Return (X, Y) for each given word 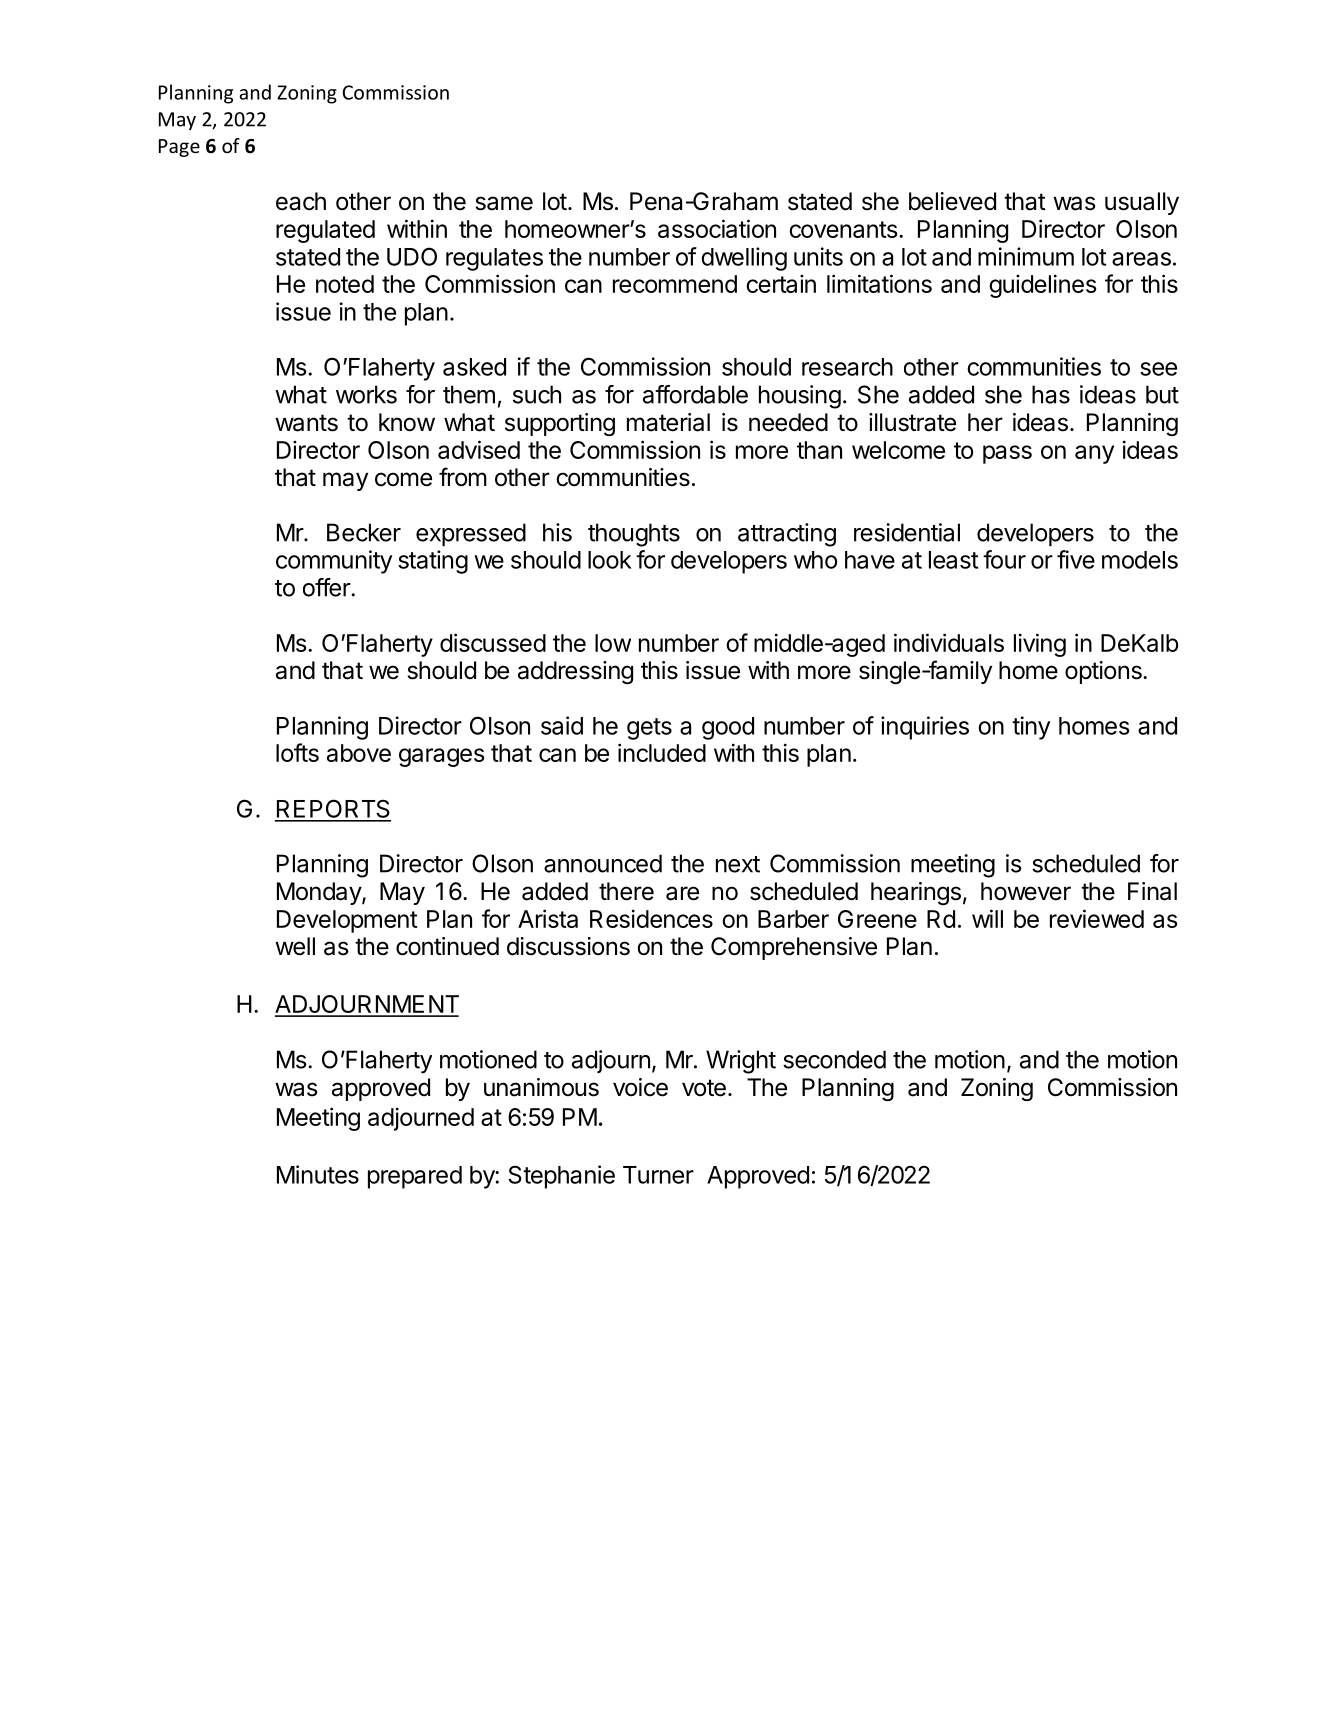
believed (952, 201)
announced (603, 863)
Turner (658, 1175)
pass (1007, 454)
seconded (834, 1059)
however (1026, 891)
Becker (364, 532)
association (717, 228)
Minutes (318, 1174)
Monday (320, 893)
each (301, 201)
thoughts (634, 535)
